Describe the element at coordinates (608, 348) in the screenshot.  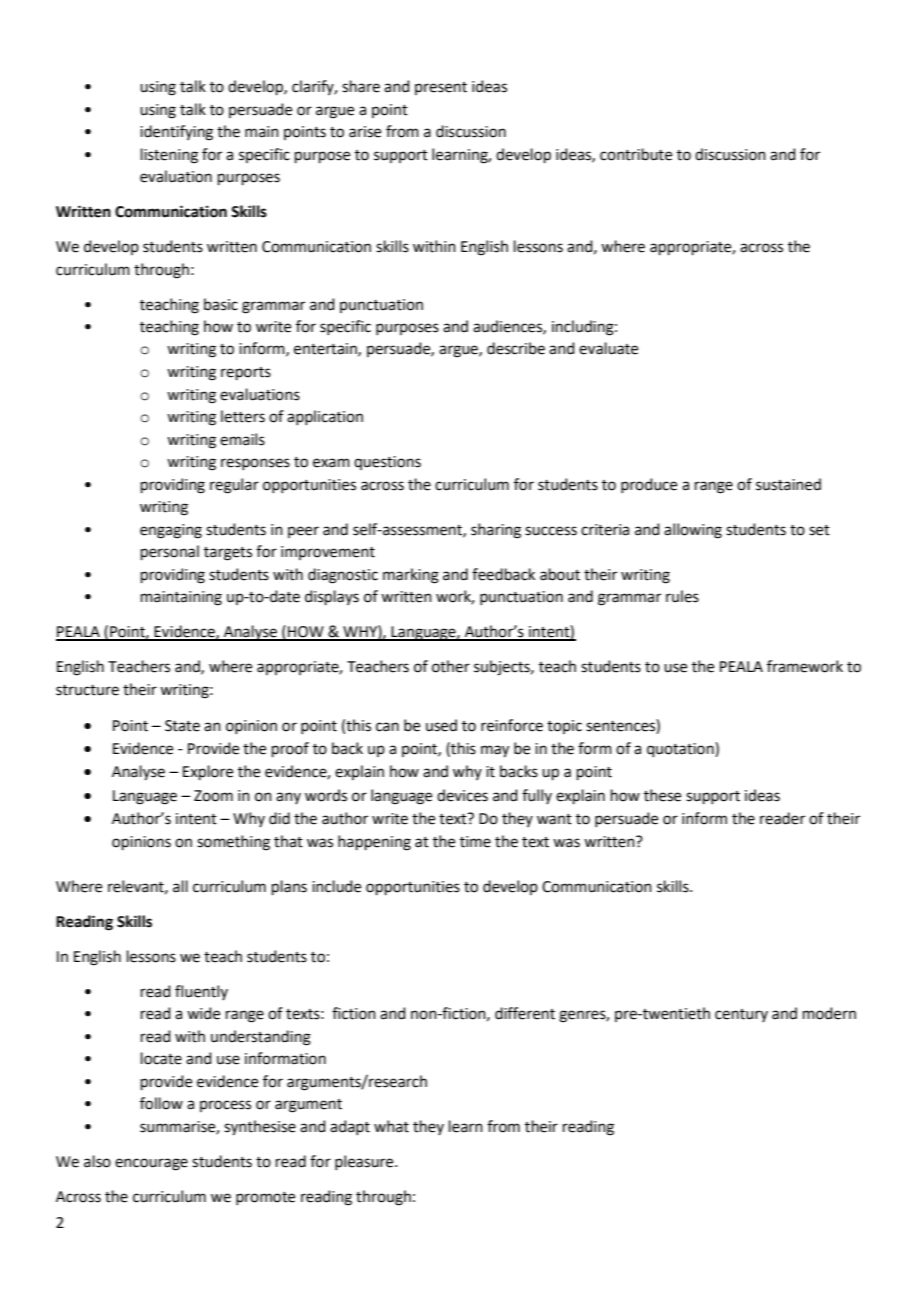
I see `evaluate` at that location.
